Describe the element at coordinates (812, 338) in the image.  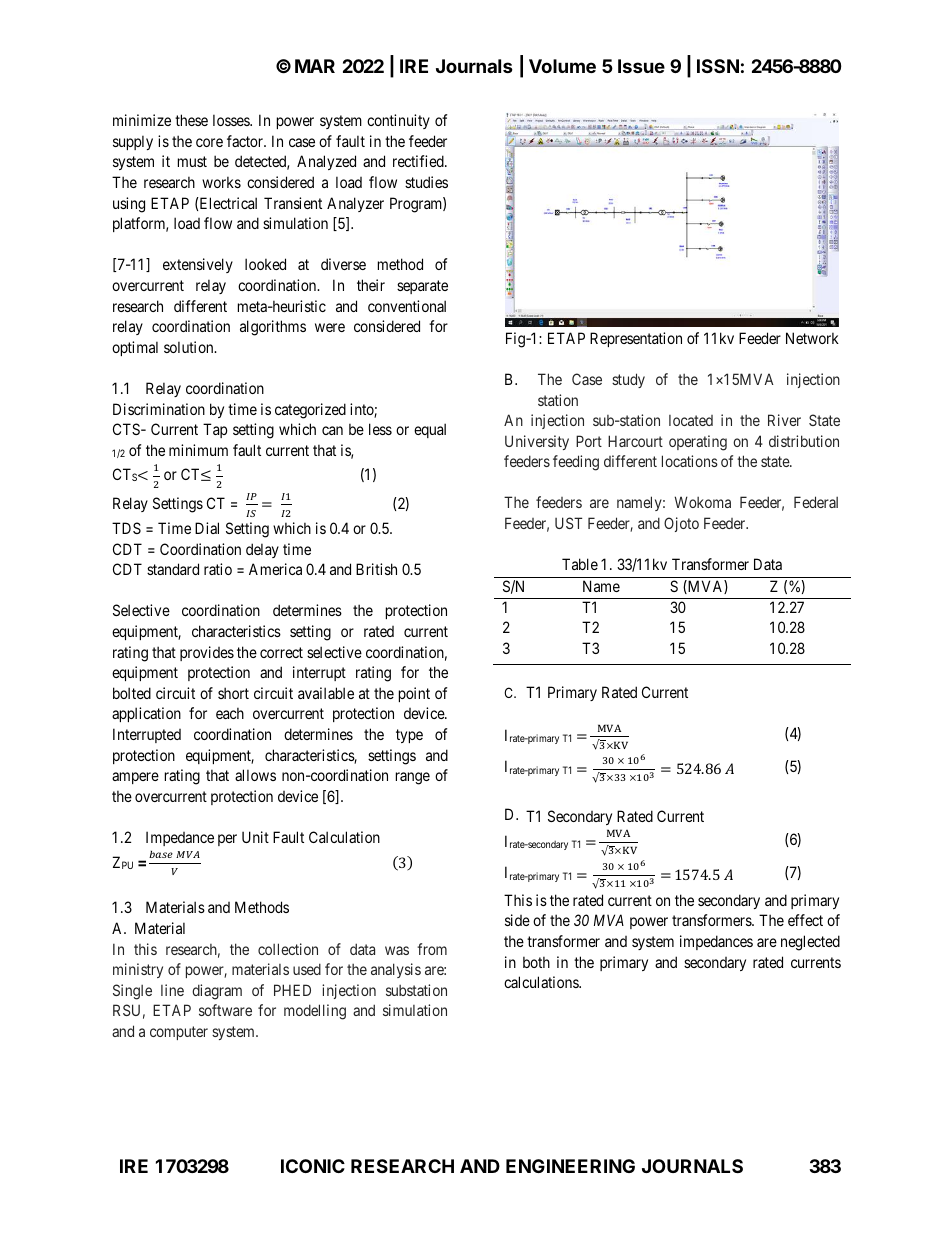
I see `Network` at that location.
